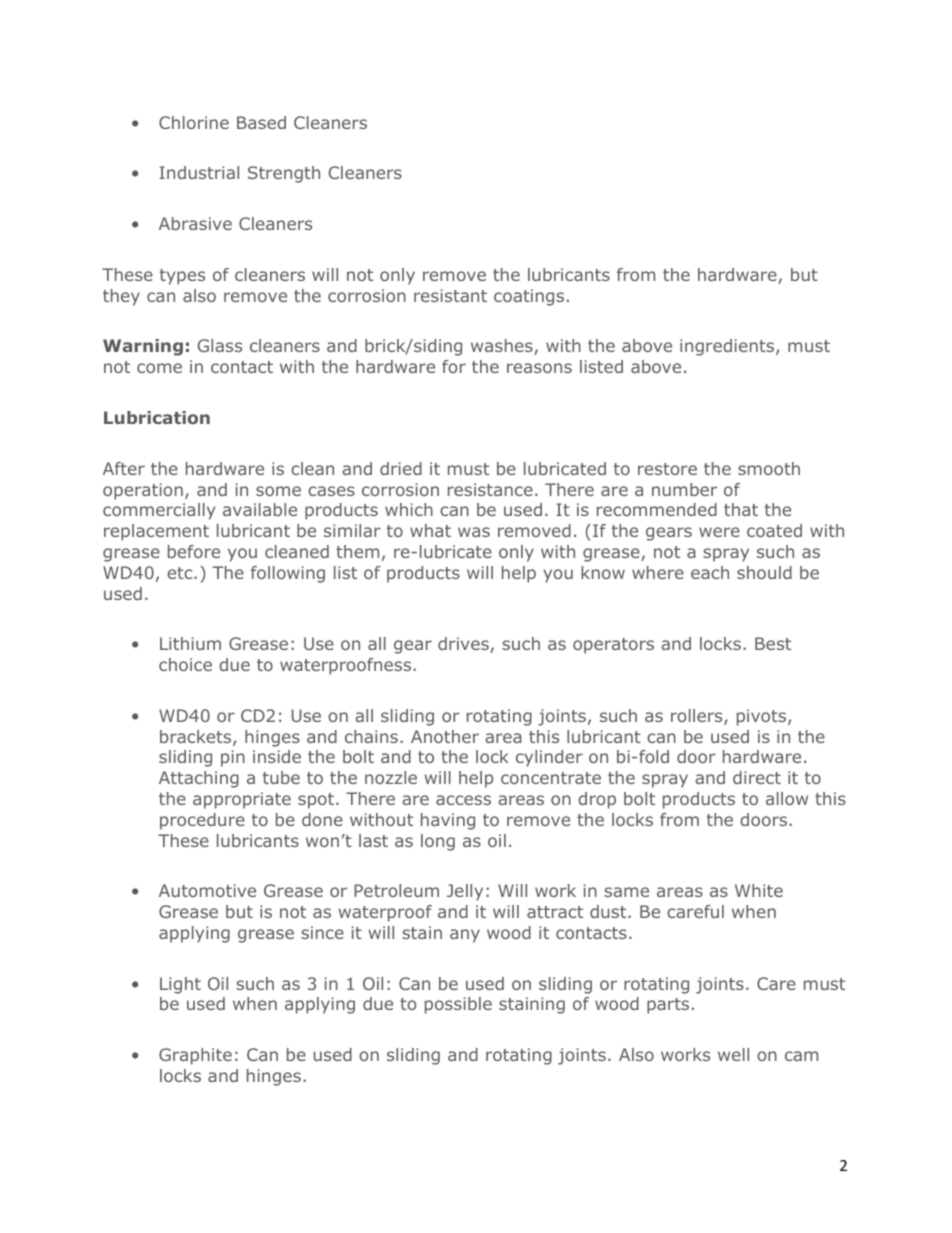 The height and width of the page is (1233, 952). What do you see at coordinates (194, 122) in the page?
I see `Chlorine` at bounding box center [194, 122].
